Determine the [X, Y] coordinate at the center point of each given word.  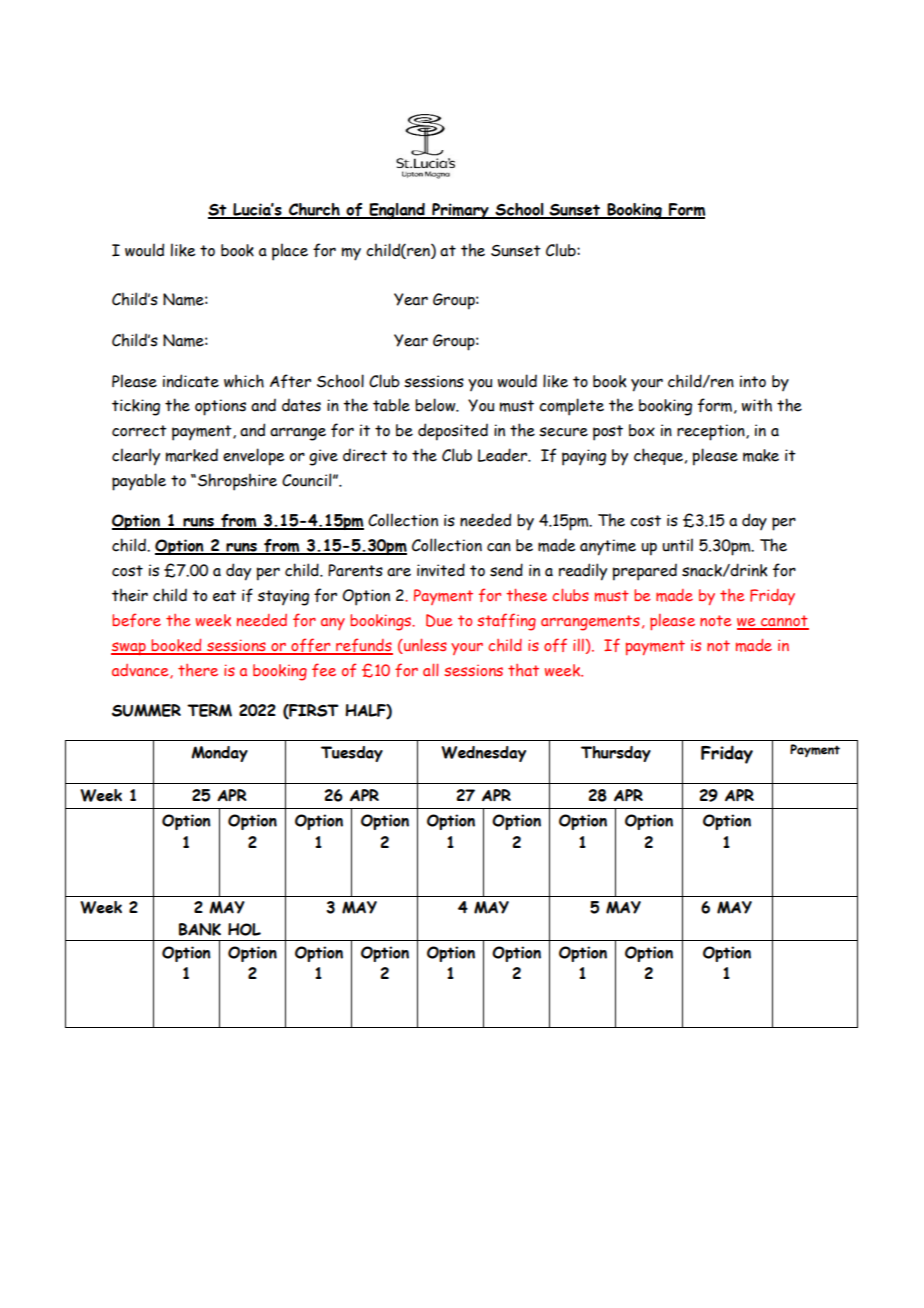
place [290, 252]
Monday [219, 754]
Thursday [616, 754]
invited [441, 570]
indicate [191, 381]
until [677, 545]
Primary [460, 211]
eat [224, 596]
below [436, 405]
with [757, 405]
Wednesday [483, 754]
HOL [244, 929]
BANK [200, 929]
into [753, 381]
